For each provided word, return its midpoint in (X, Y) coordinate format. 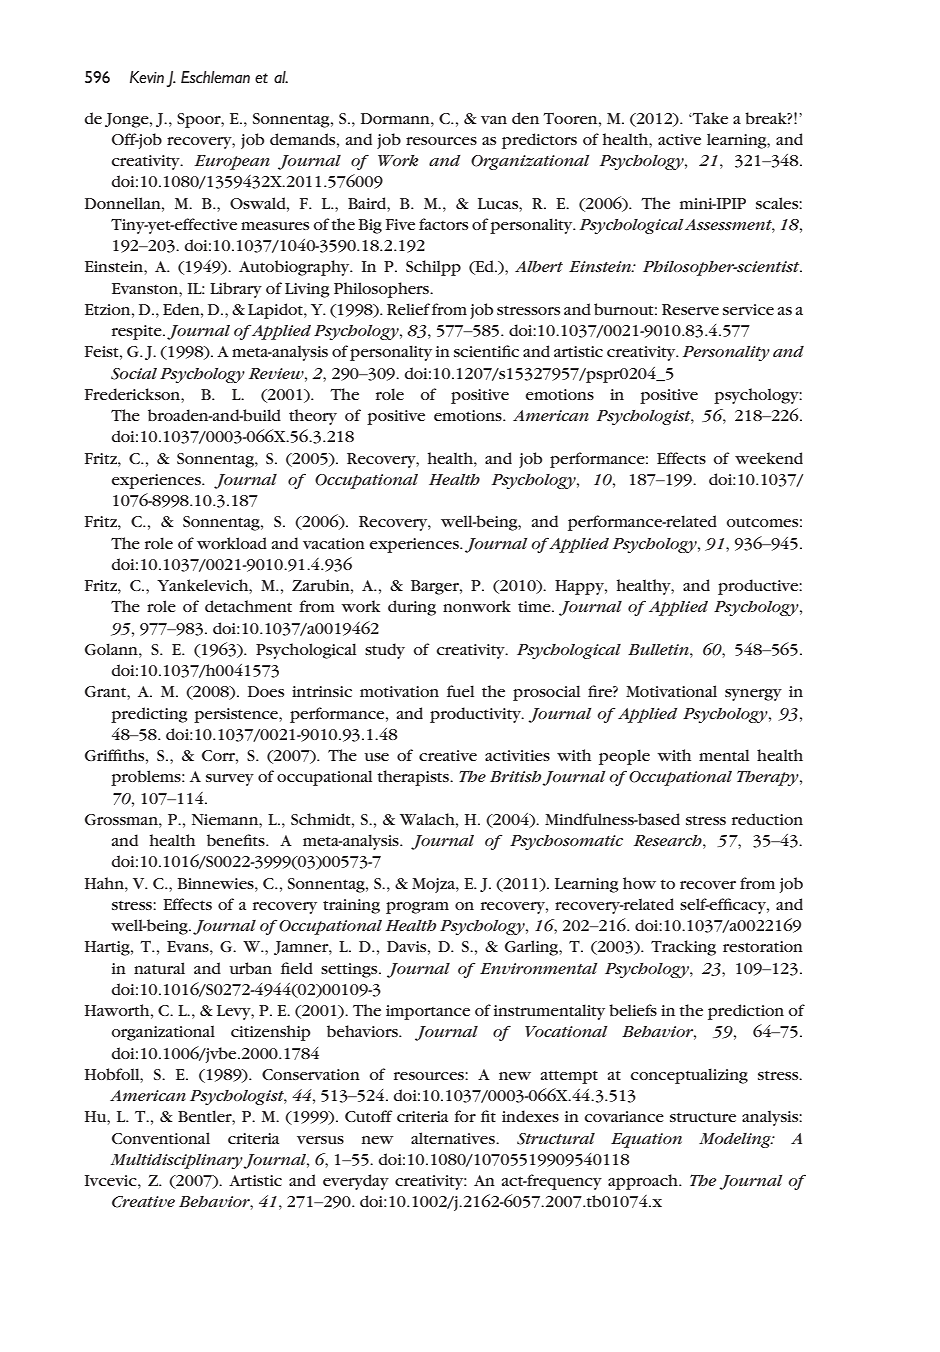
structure (703, 1117)
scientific (486, 351)
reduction (767, 819)
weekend (769, 458)
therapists (414, 778)
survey (230, 780)
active (679, 139)
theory (313, 417)
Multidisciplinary (178, 1161)
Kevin (147, 77)
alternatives (454, 1138)
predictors (539, 141)
